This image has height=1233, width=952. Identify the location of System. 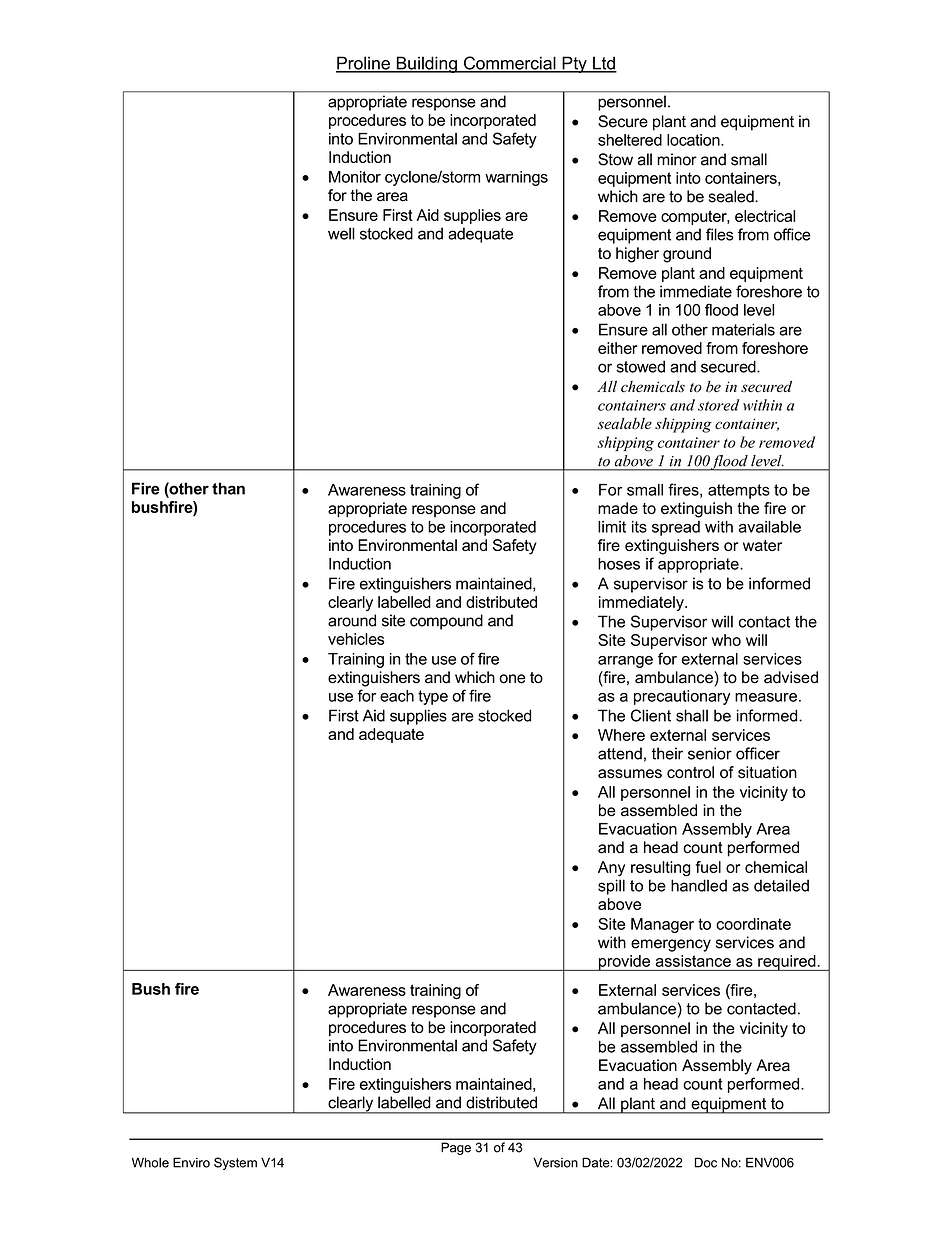
(235, 1163).
